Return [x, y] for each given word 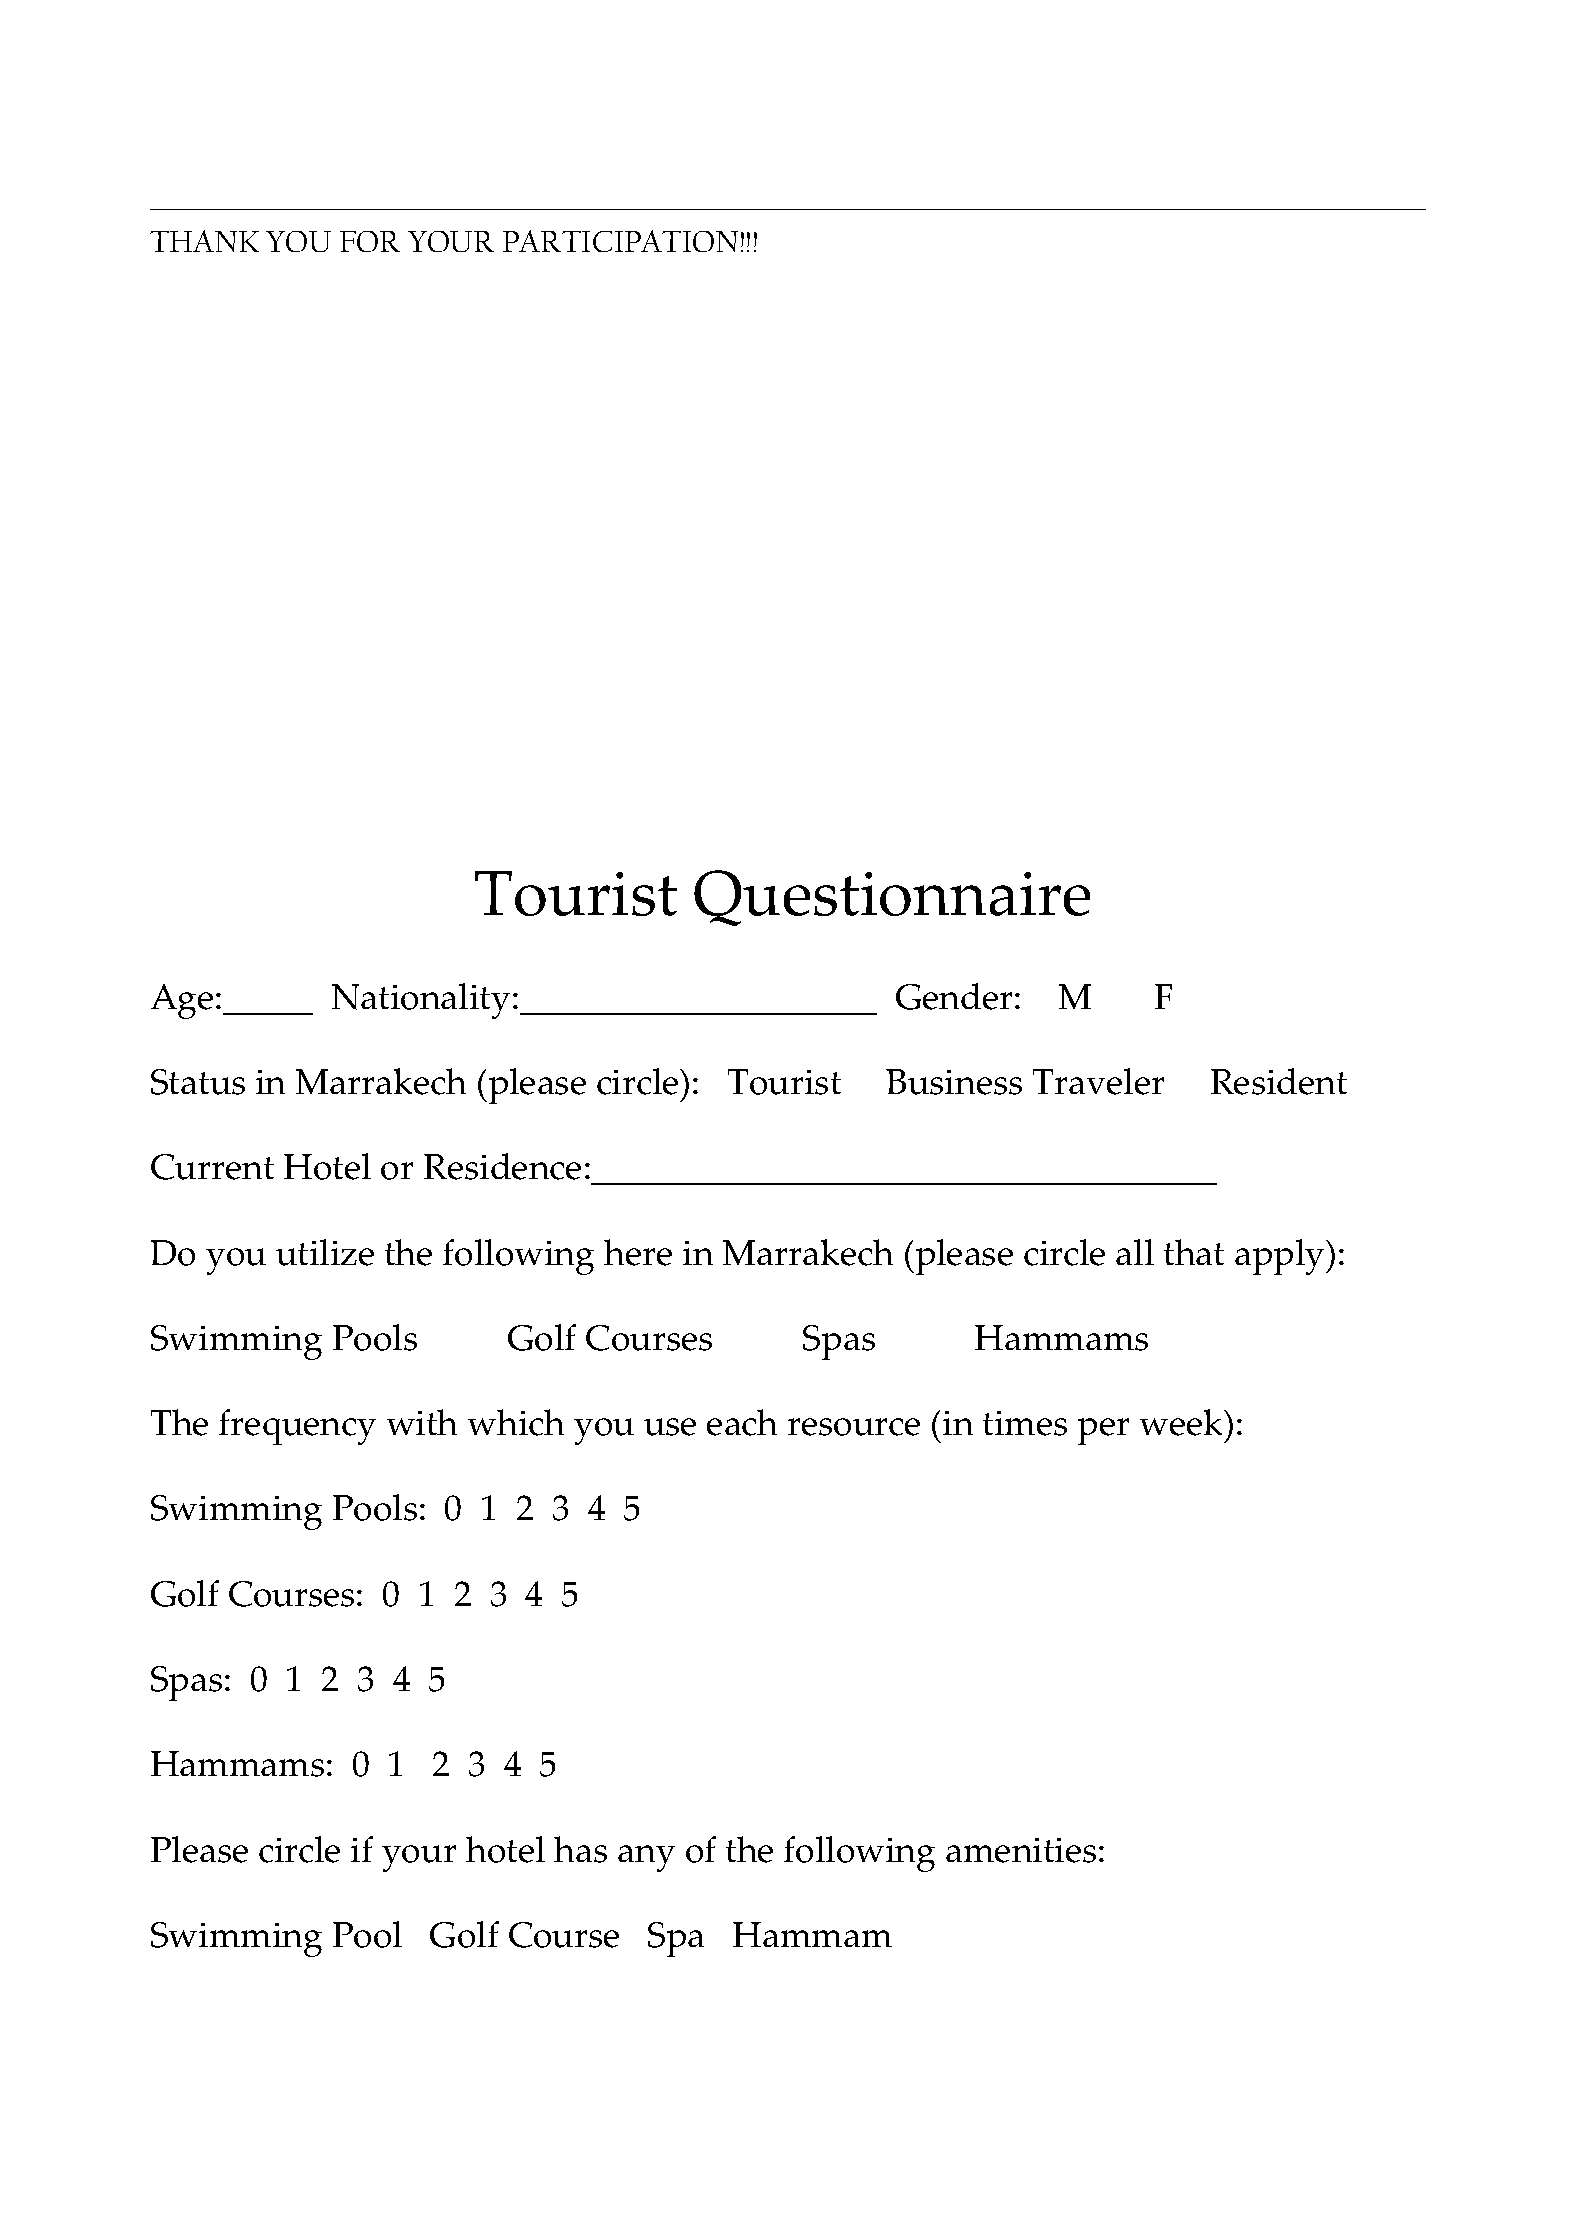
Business [954, 1082]
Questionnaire [892, 898]
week [1182, 1422]
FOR [370, 241]
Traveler [1098, 1081]
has [580, 1849]
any [646, 1858]
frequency [297, 1427]
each [742, 1422]
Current [212, 1167]
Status [198, 1082]
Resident [1279, 1081]
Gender [954, 996]
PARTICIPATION [620, 241]
